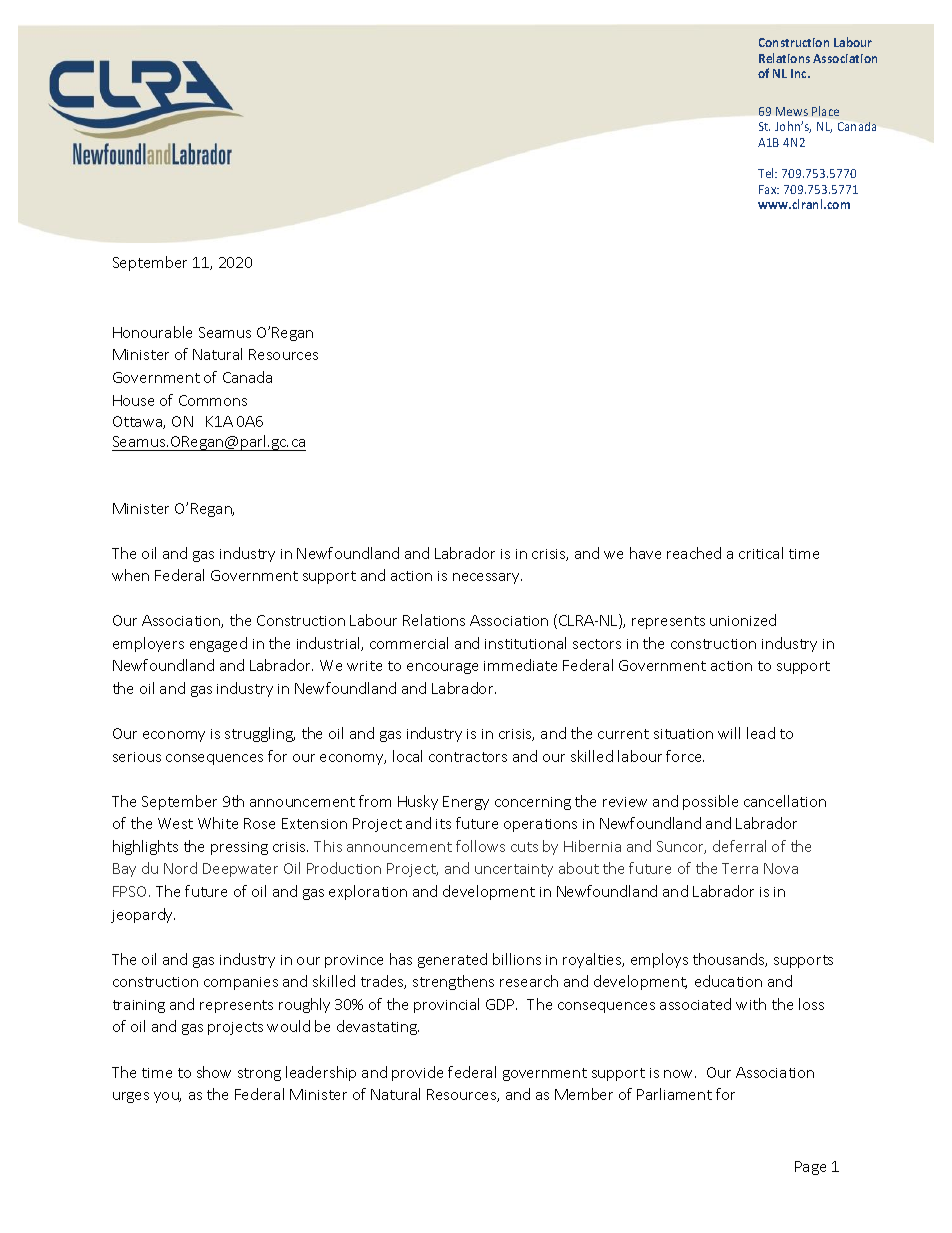 The width and height of the document is (952, 1233). I want to click on White, so click(218, 823).
